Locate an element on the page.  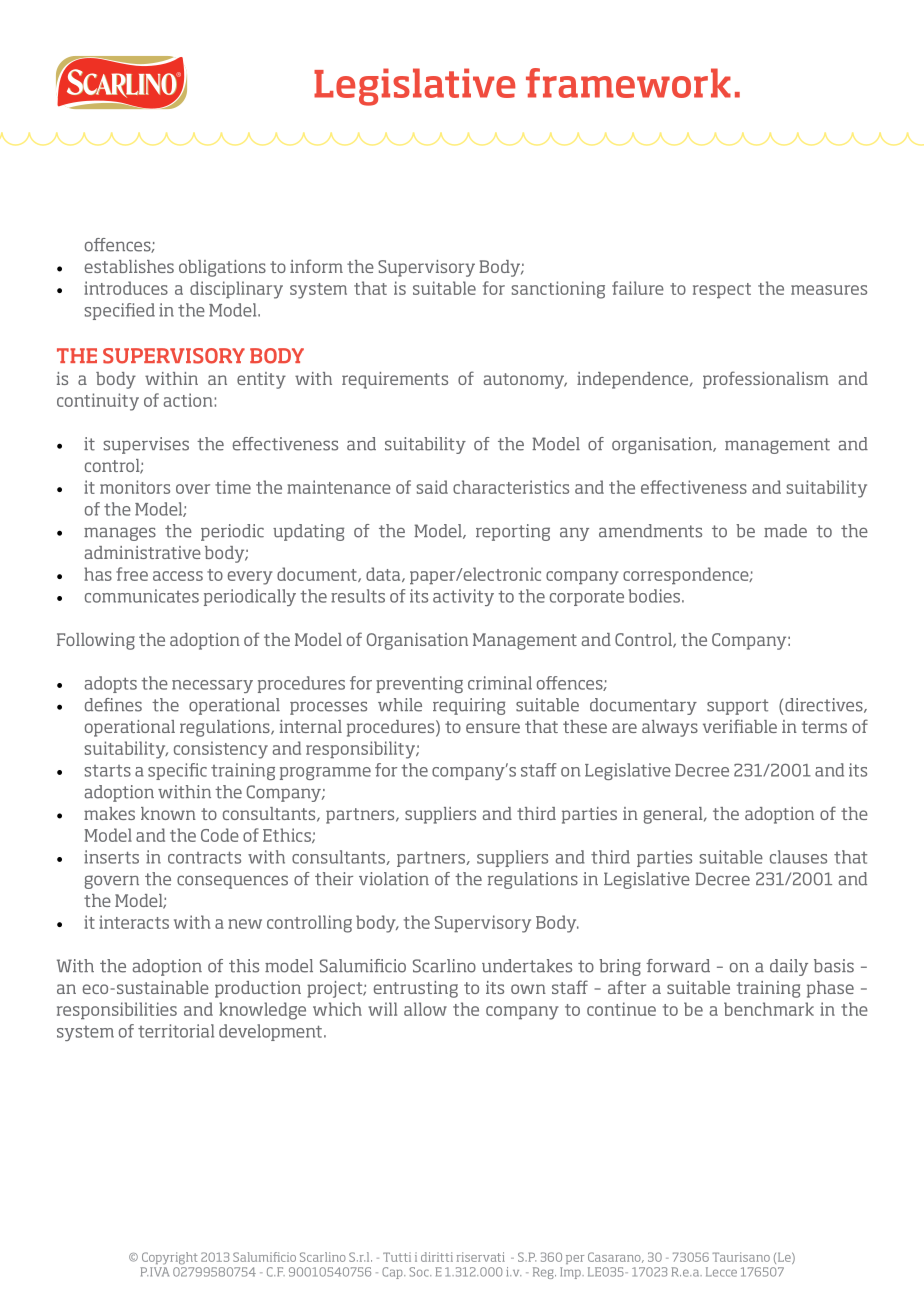
obligations is located at coordinates (222, 268).
